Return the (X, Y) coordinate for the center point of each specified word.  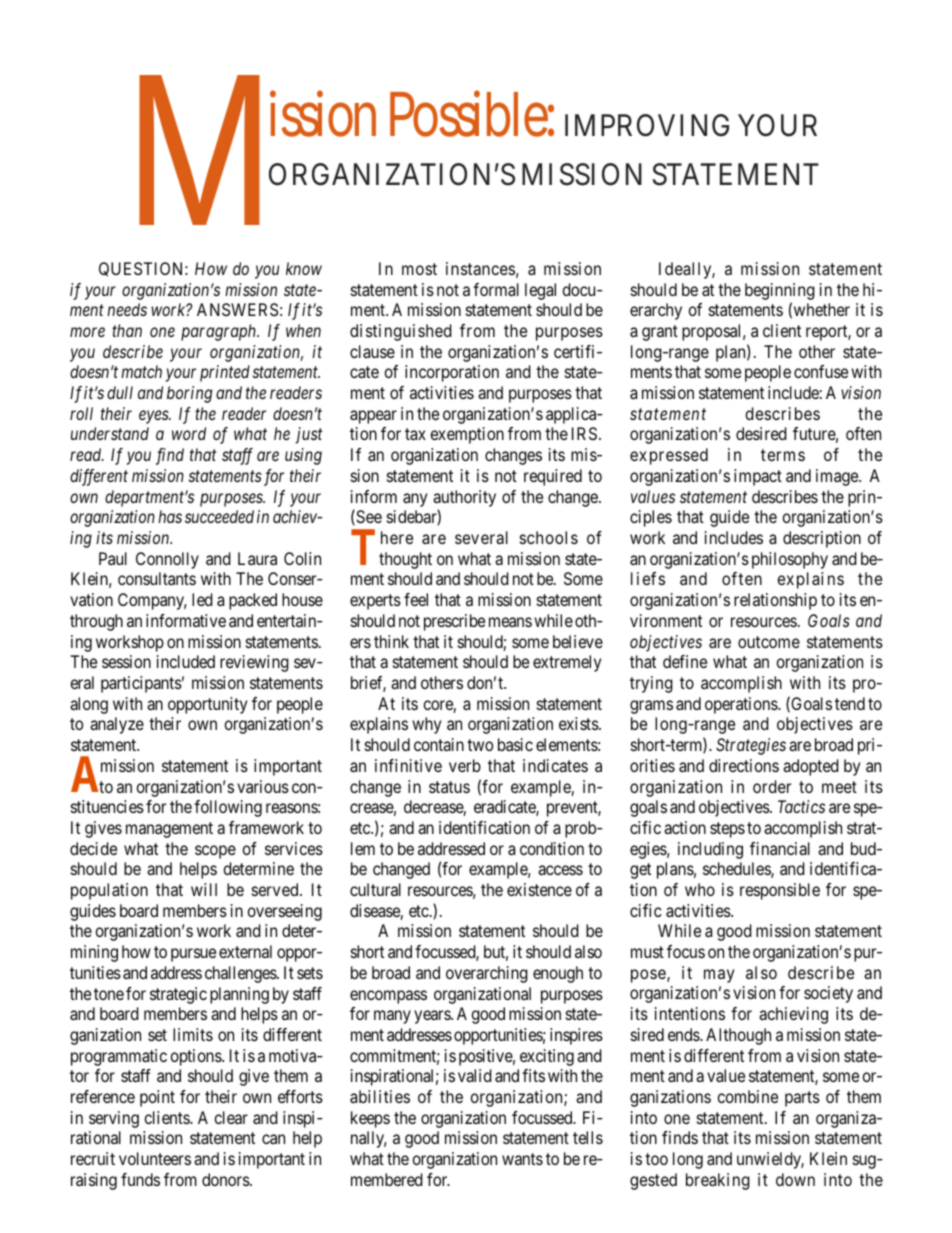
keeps (370, 1119)
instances (480, 268)
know (304, 268)
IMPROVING (647, 125)
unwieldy (770, 1160)
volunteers (155, 1158)
